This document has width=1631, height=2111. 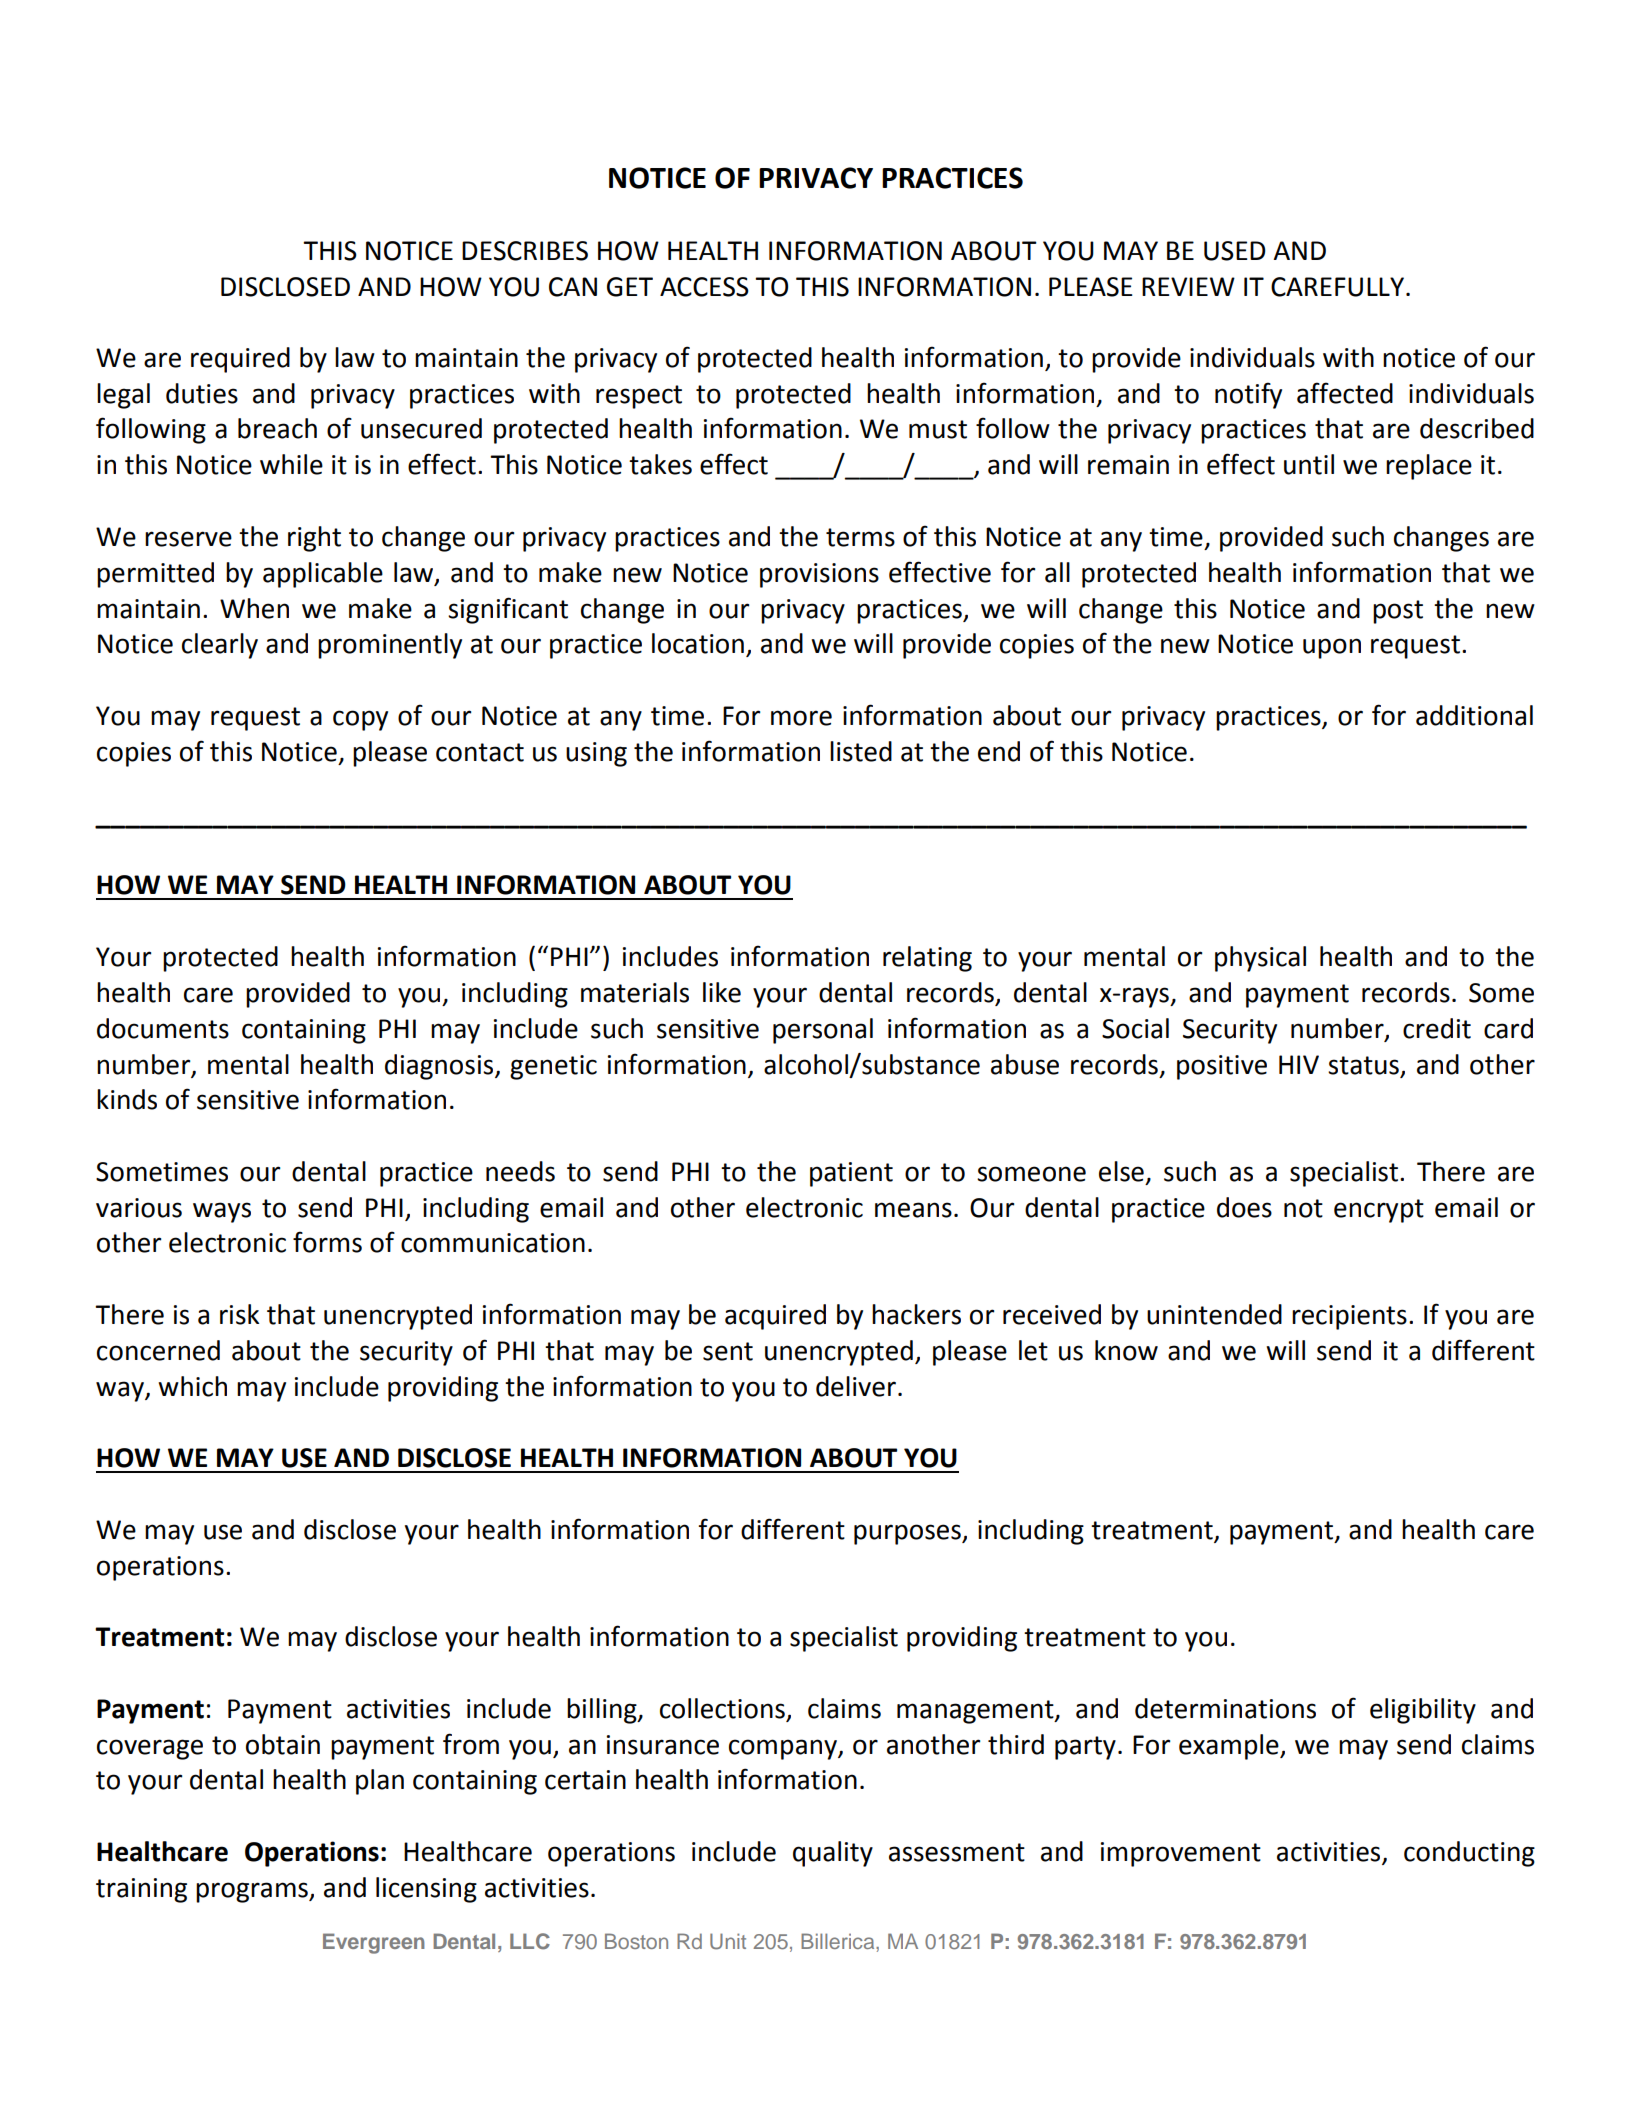 What do you see at coordinates (1363, 1065) in the document?
I see `status` at bounding box center [1363, 1065].
